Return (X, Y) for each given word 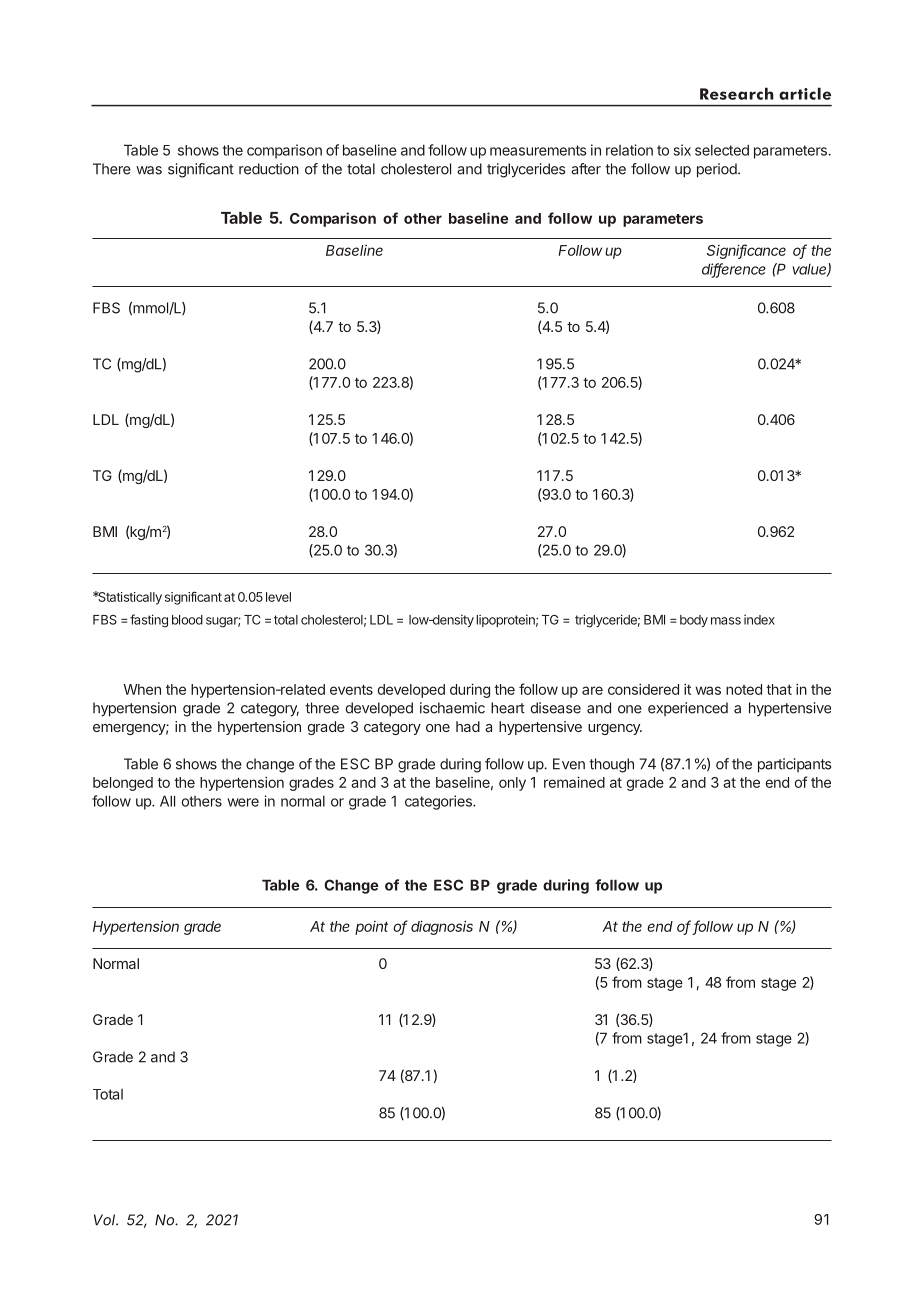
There (112, 169)
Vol (106, 1220)
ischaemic (452, 708)
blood (187, 620)
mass (726, 621)
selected (722, 150)
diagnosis (442, 927)
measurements (538, 150)
